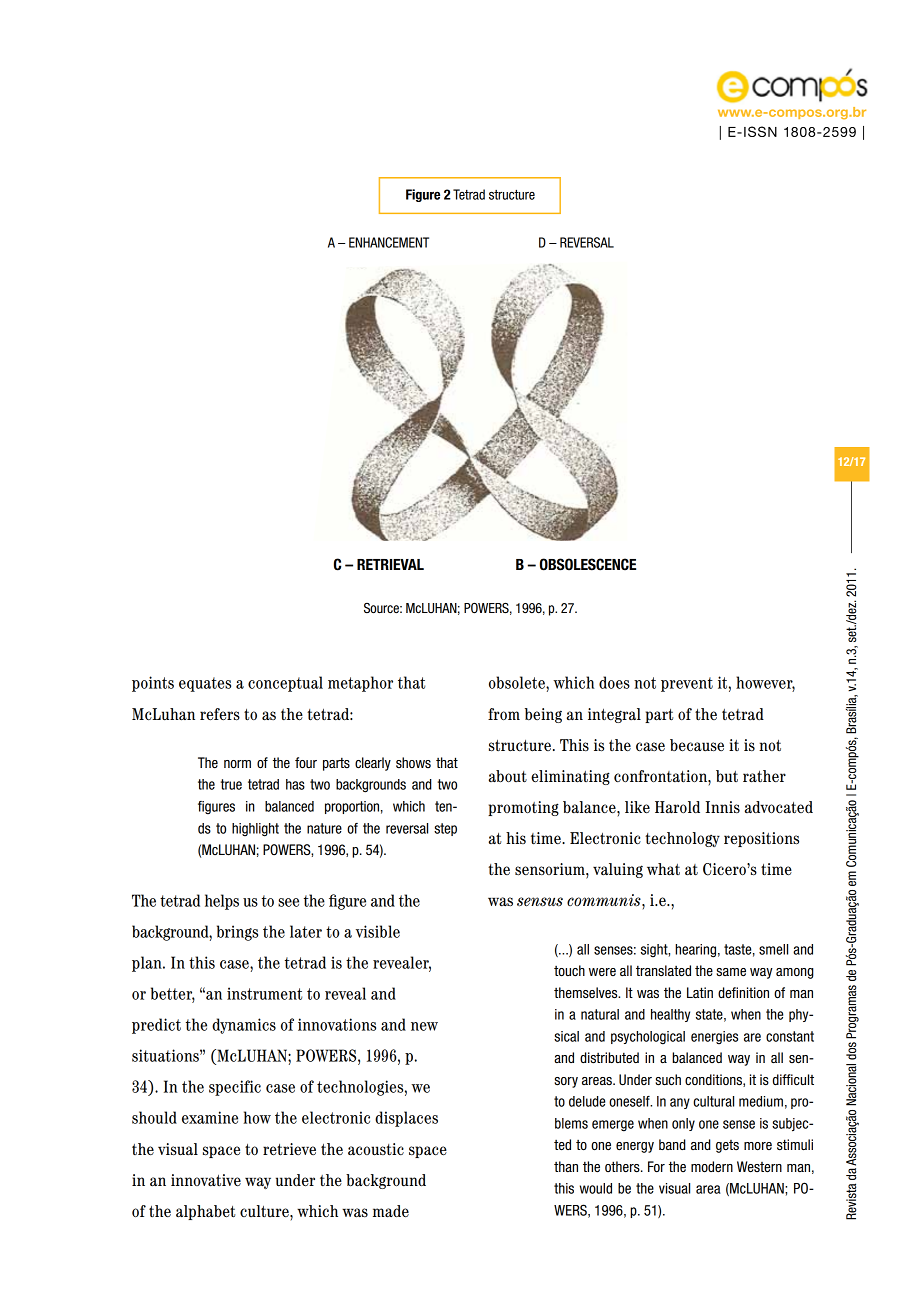 The width and height of the screenshot is (924, 1308). What do you see at coordinates (389, 242) in the screenshot?
I see `ENHANCEMENT` at bounding box center [389, 242].
